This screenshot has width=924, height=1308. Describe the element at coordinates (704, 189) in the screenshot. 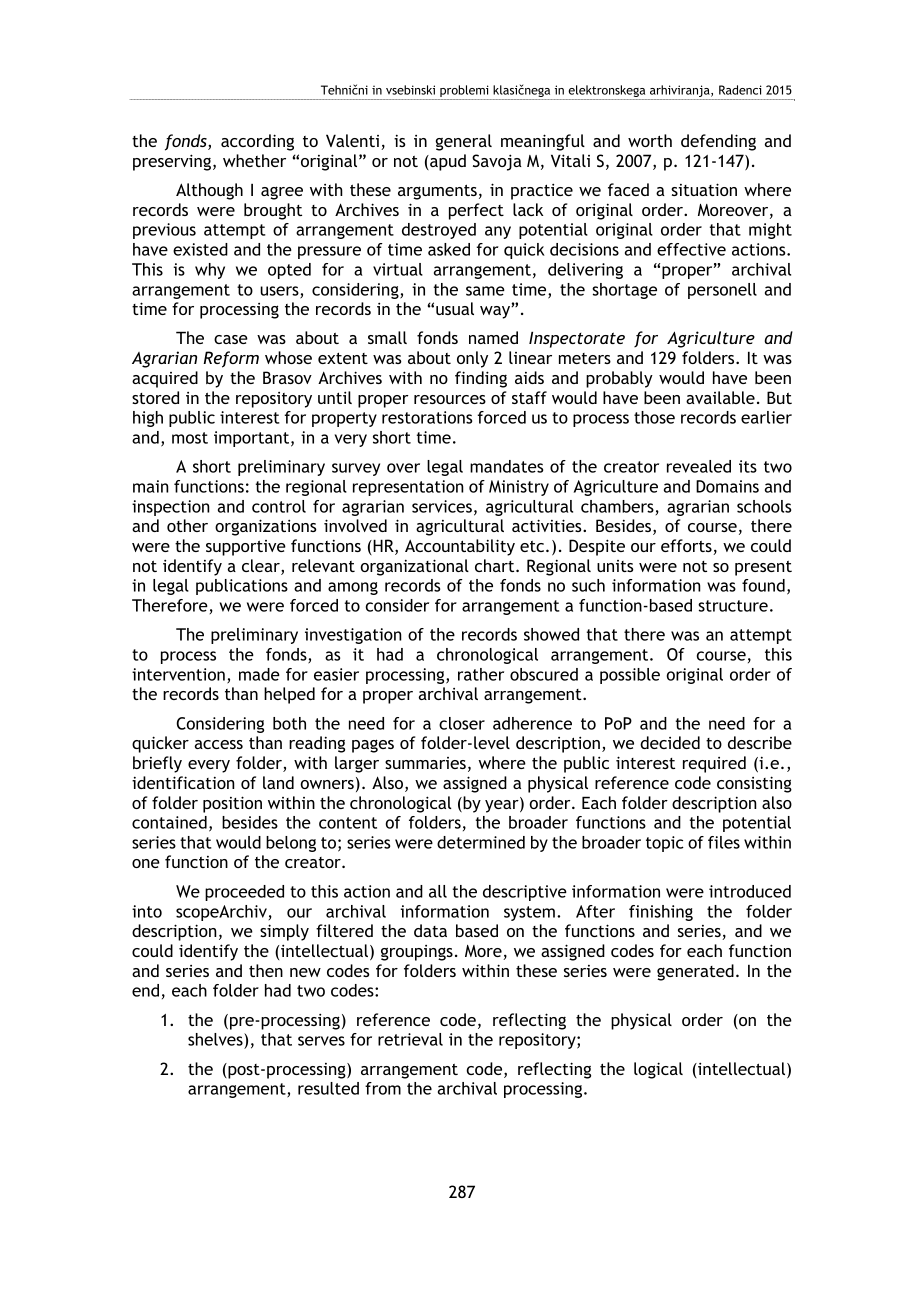

I see `situation` at that location.
